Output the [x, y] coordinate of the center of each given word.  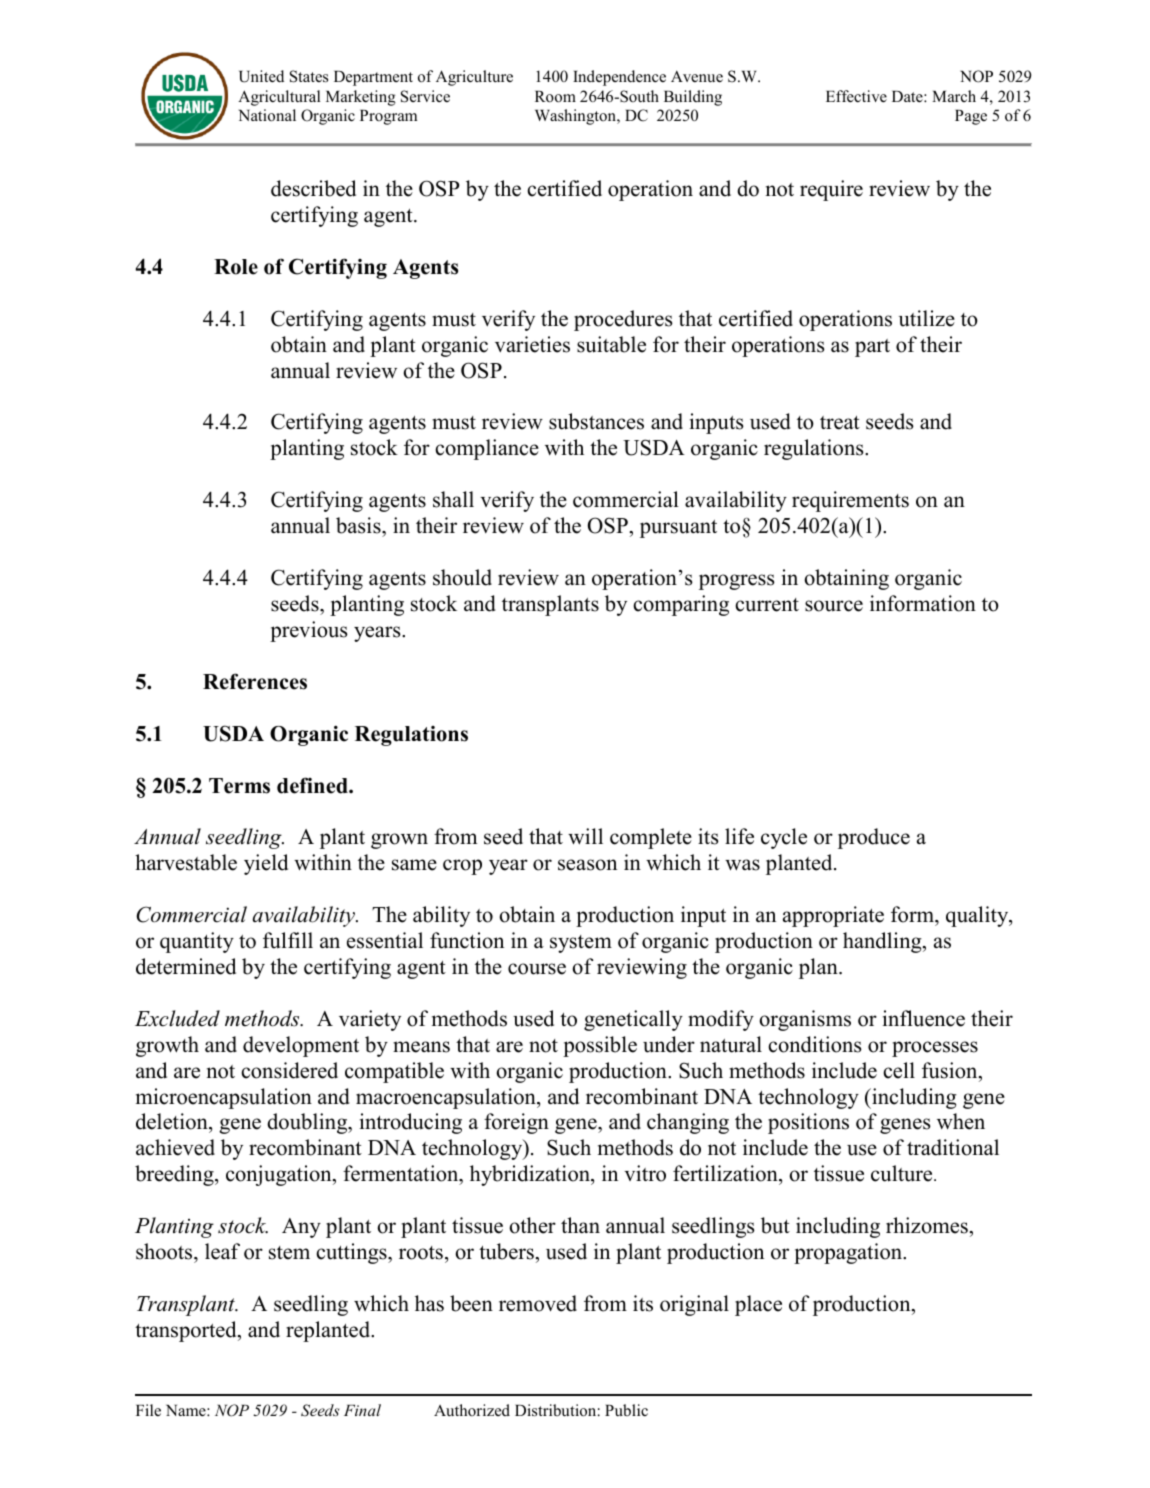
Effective [856, 96]
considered [289, 1070]
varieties [532, 344]
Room [555, 97]
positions [808, 1123]
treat [840, 423]
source [834, 606]
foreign [516, 1123]
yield [266, 864]
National [267, 115]
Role [236, 267]
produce [874, 838]
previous [309, 631]
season [587, 865]
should [462, 577]
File [148, 1410]
